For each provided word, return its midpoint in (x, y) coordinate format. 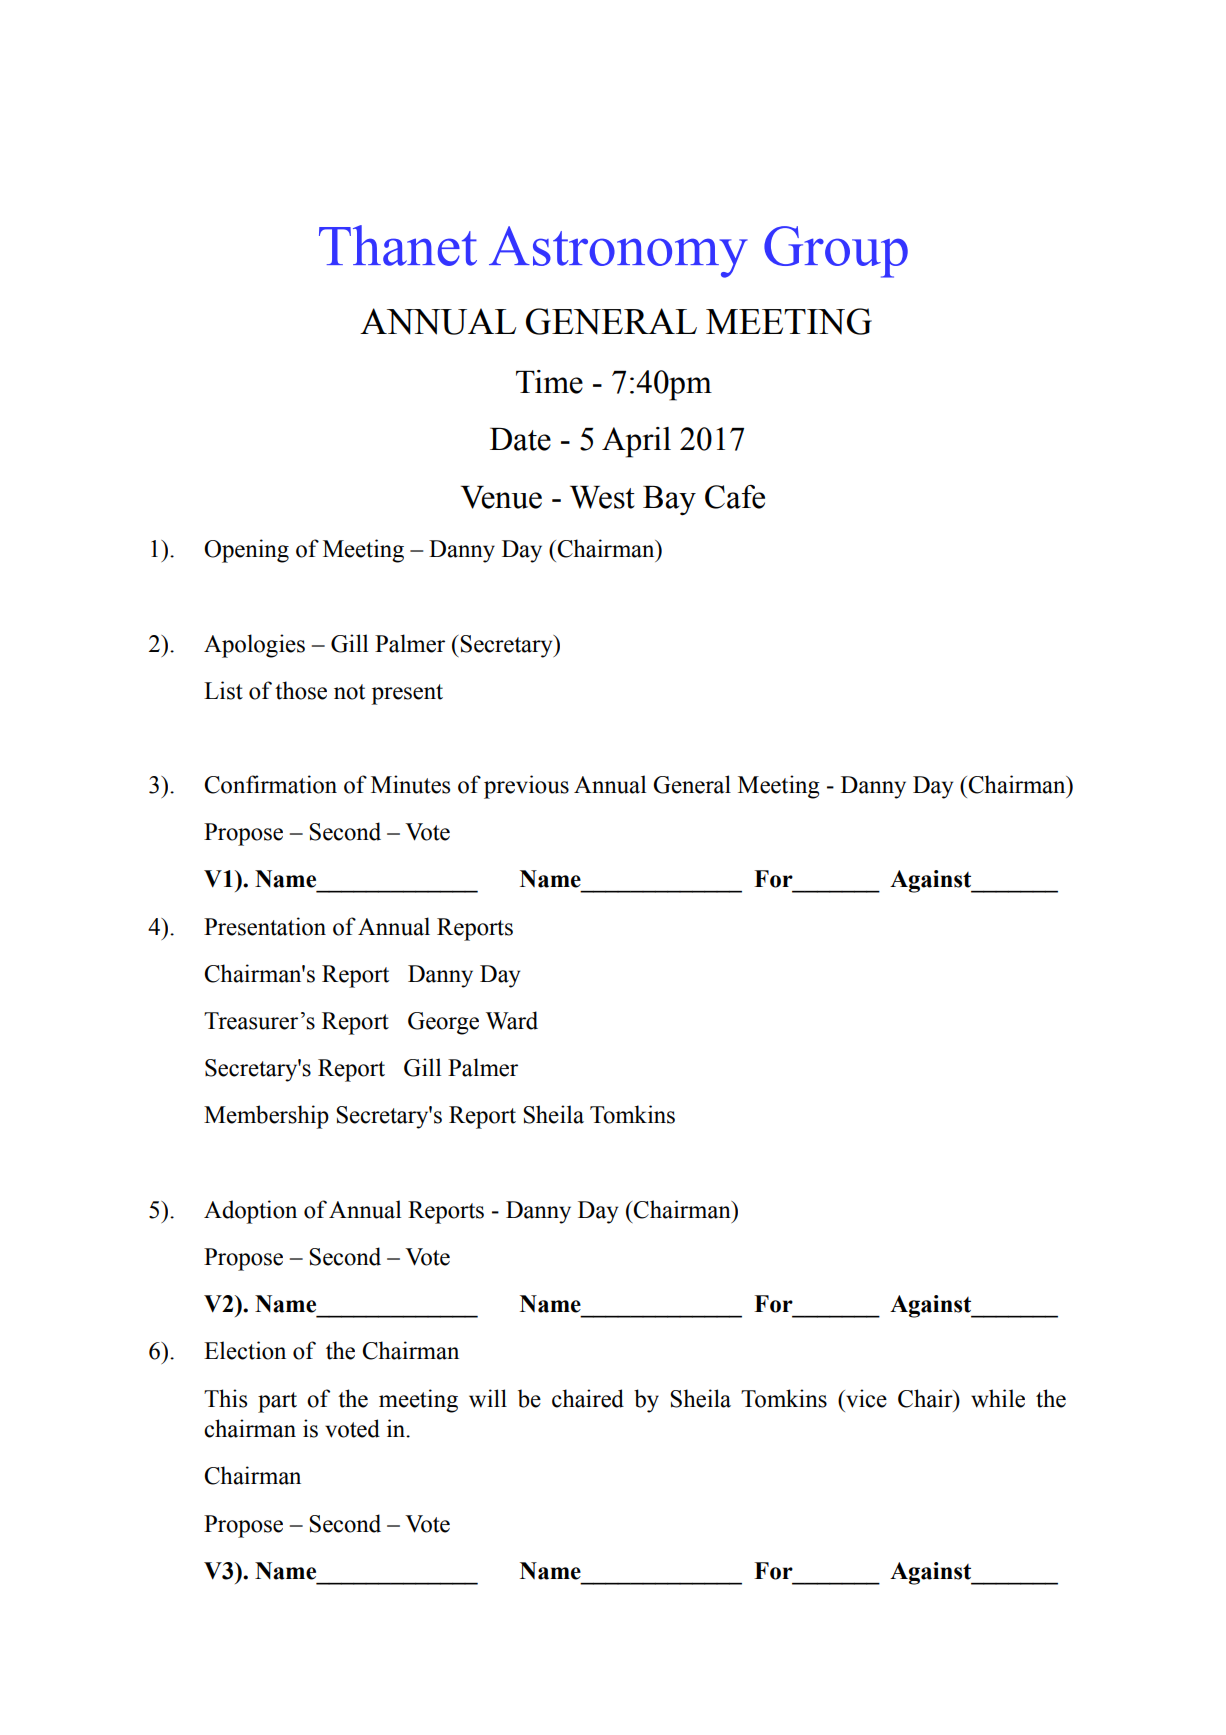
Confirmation (270, 784)
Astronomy (618, 252)
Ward (512, 1020)
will (488, 1398)
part (277, 1402)
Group (836, 252)
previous (526, 787)
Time (549, 382)
